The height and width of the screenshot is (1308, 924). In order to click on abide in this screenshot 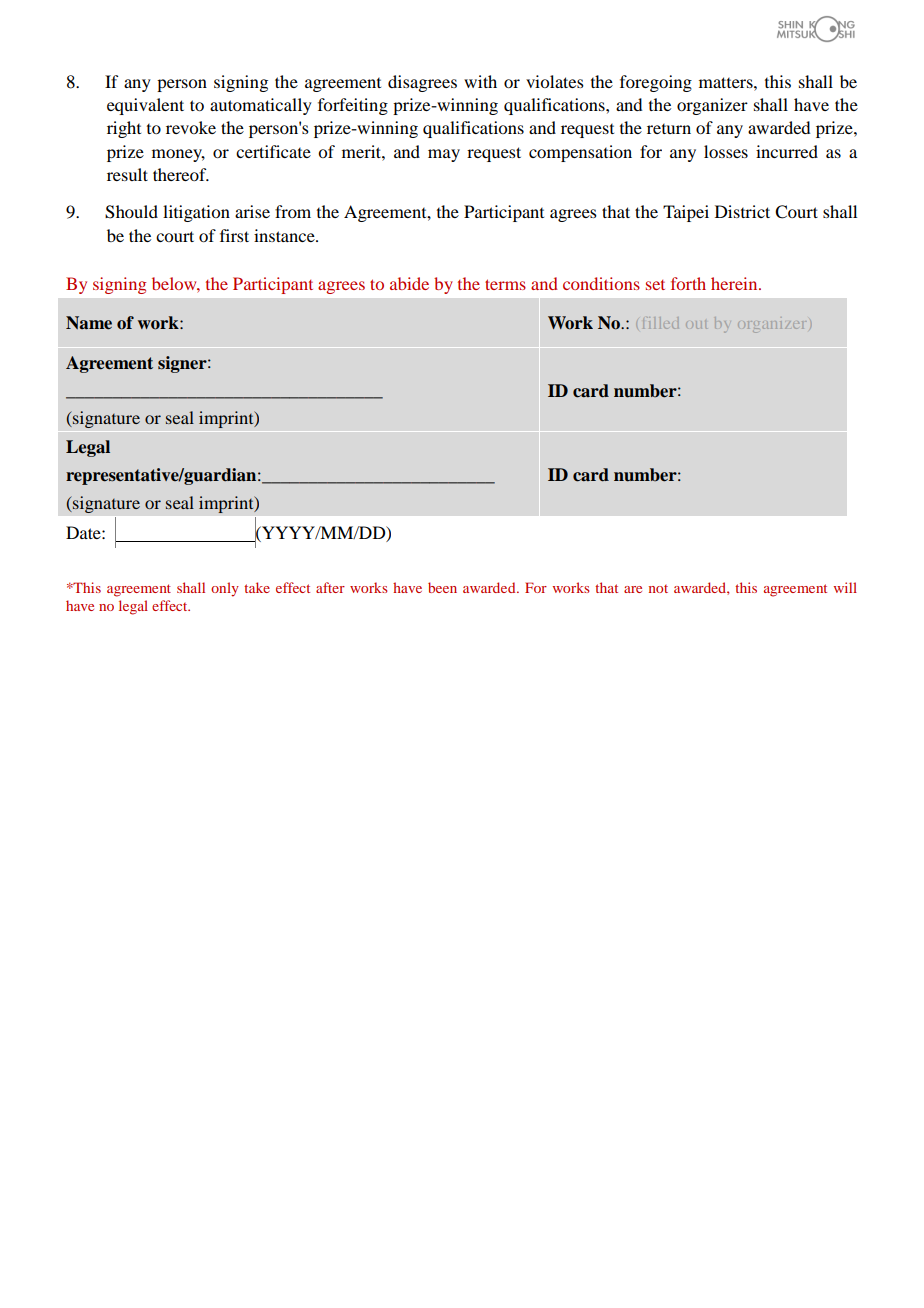, I will do `click(409, 283)`.
